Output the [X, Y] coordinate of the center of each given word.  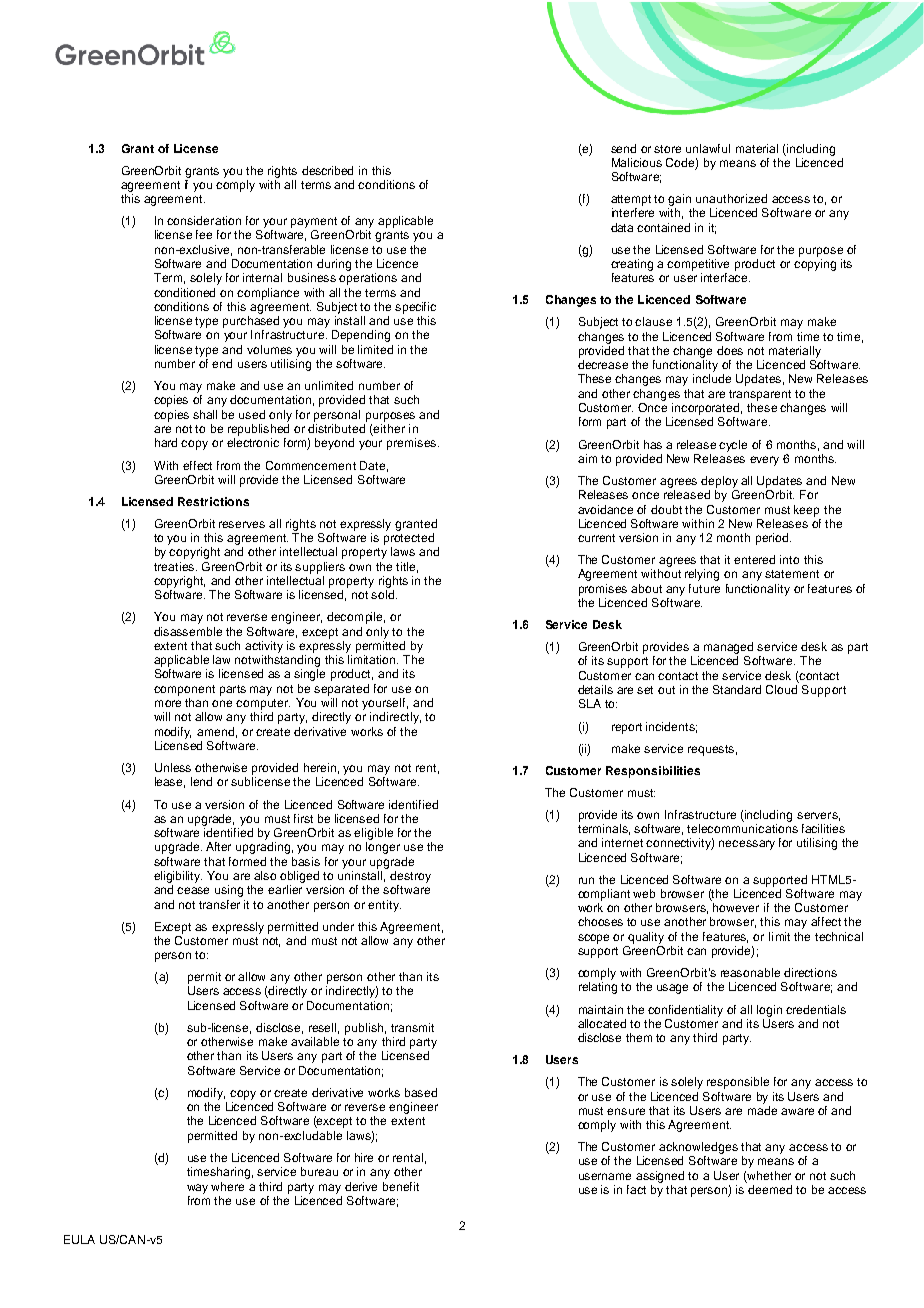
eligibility [178, 877]
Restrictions [213, 501]
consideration [204, 220]
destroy [410, 877]
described [327, 170]
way [197, 1189]
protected [409, 539]
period [773, 539]
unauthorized [731, 198]
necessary [747, 845]
